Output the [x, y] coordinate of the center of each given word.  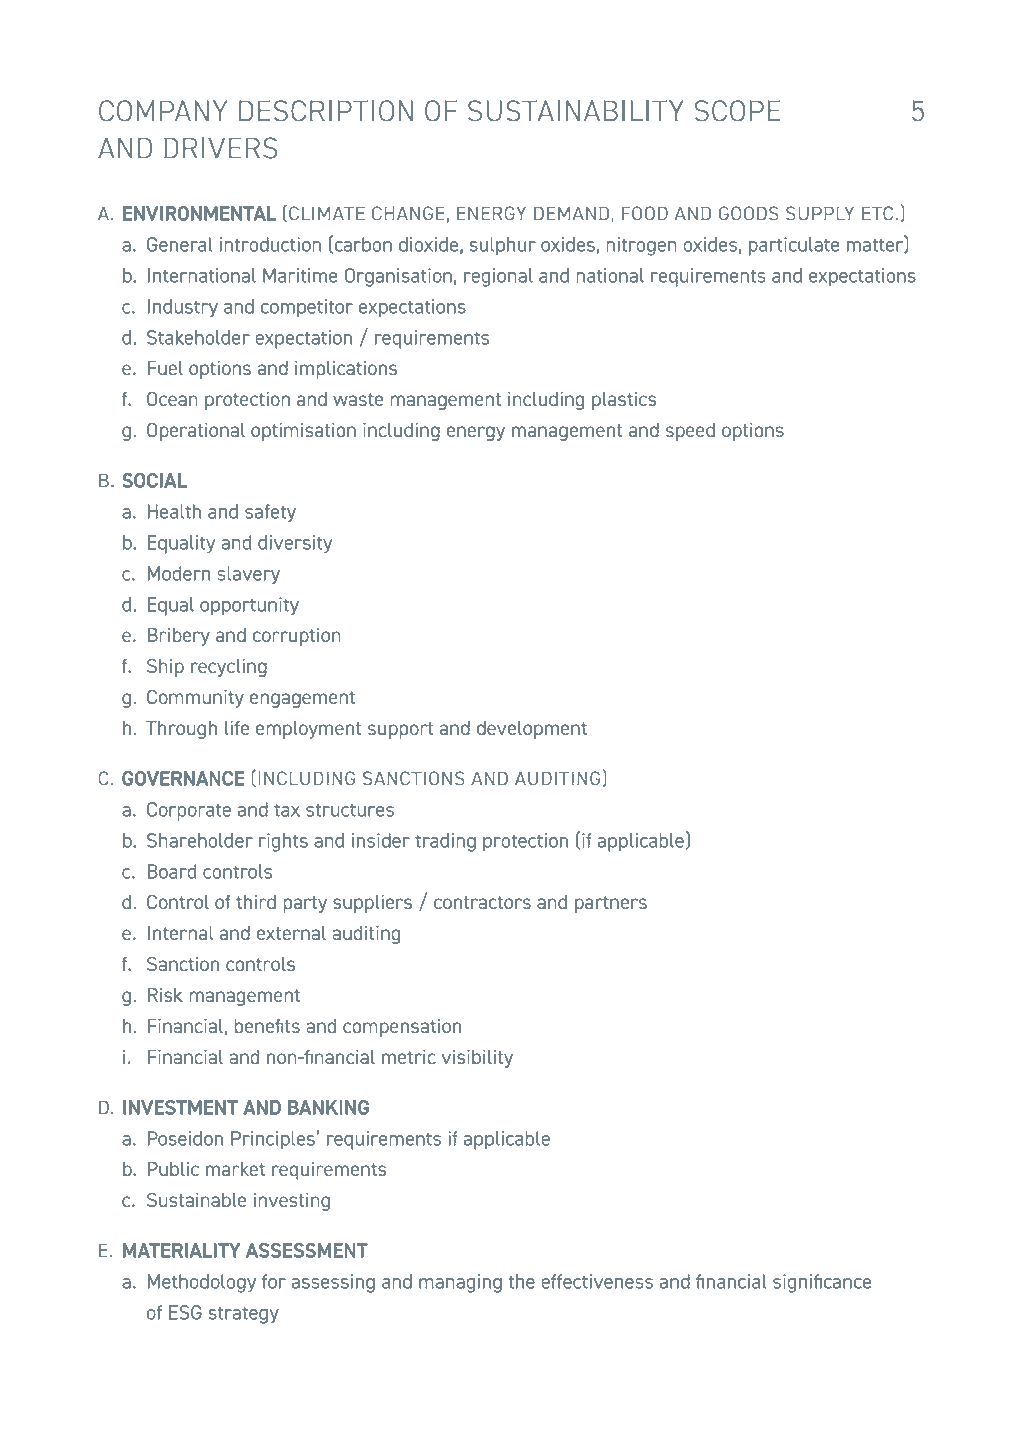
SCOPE [738, 111]
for [274, 1281]
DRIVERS [221, 148]
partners [611, 904]
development [532, 730]
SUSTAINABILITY [576, 111]
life [237, 728]
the [521, 1281]
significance [822, 1283]
